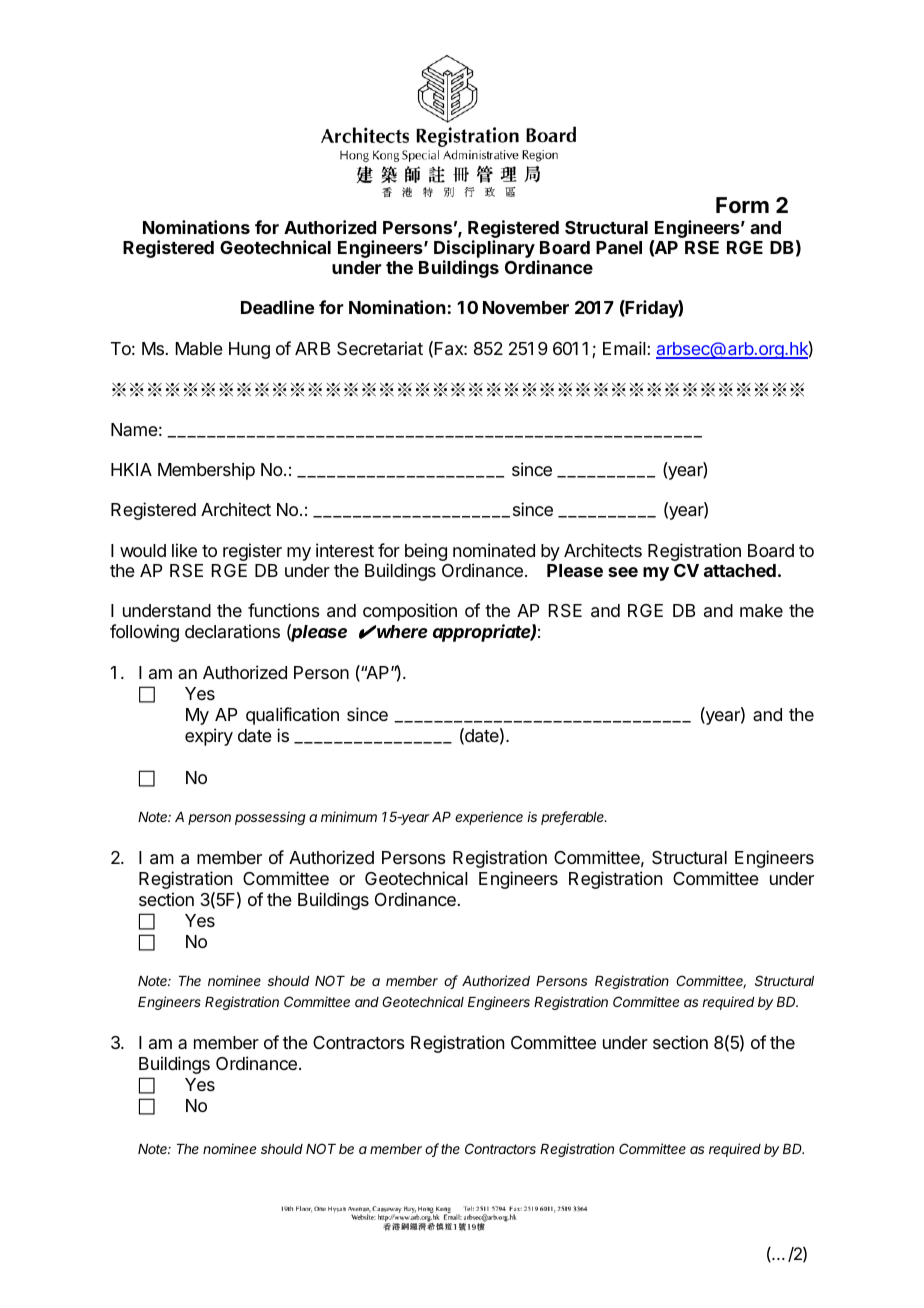 Image resolution: width=924 pixels, height=1308 pixels. What do you see at coordinates (761, 611) in the page?
I see `make` at bounding box center [761, 611].
